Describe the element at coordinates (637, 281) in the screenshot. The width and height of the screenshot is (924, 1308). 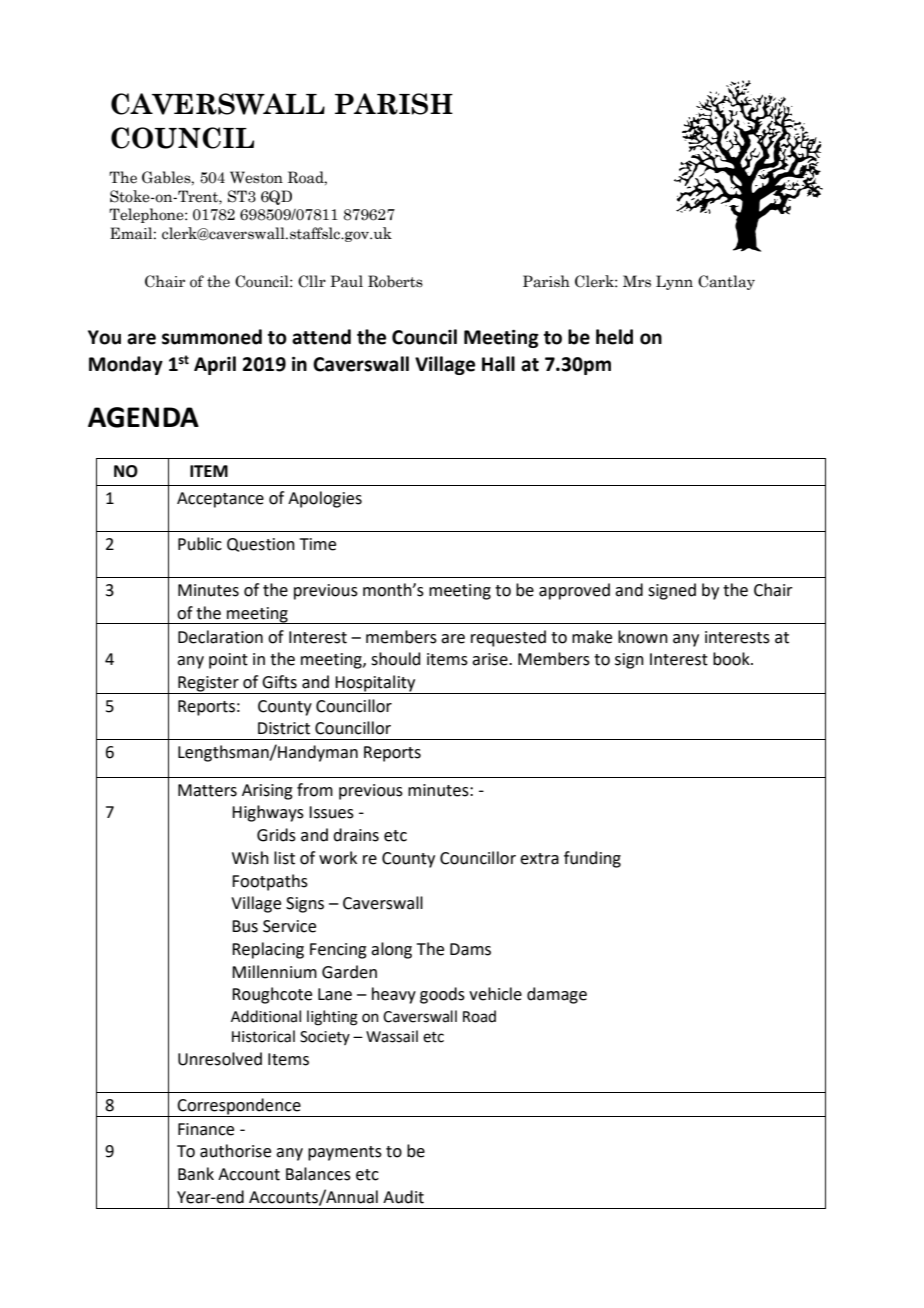
I see `Mrs` at that location.
